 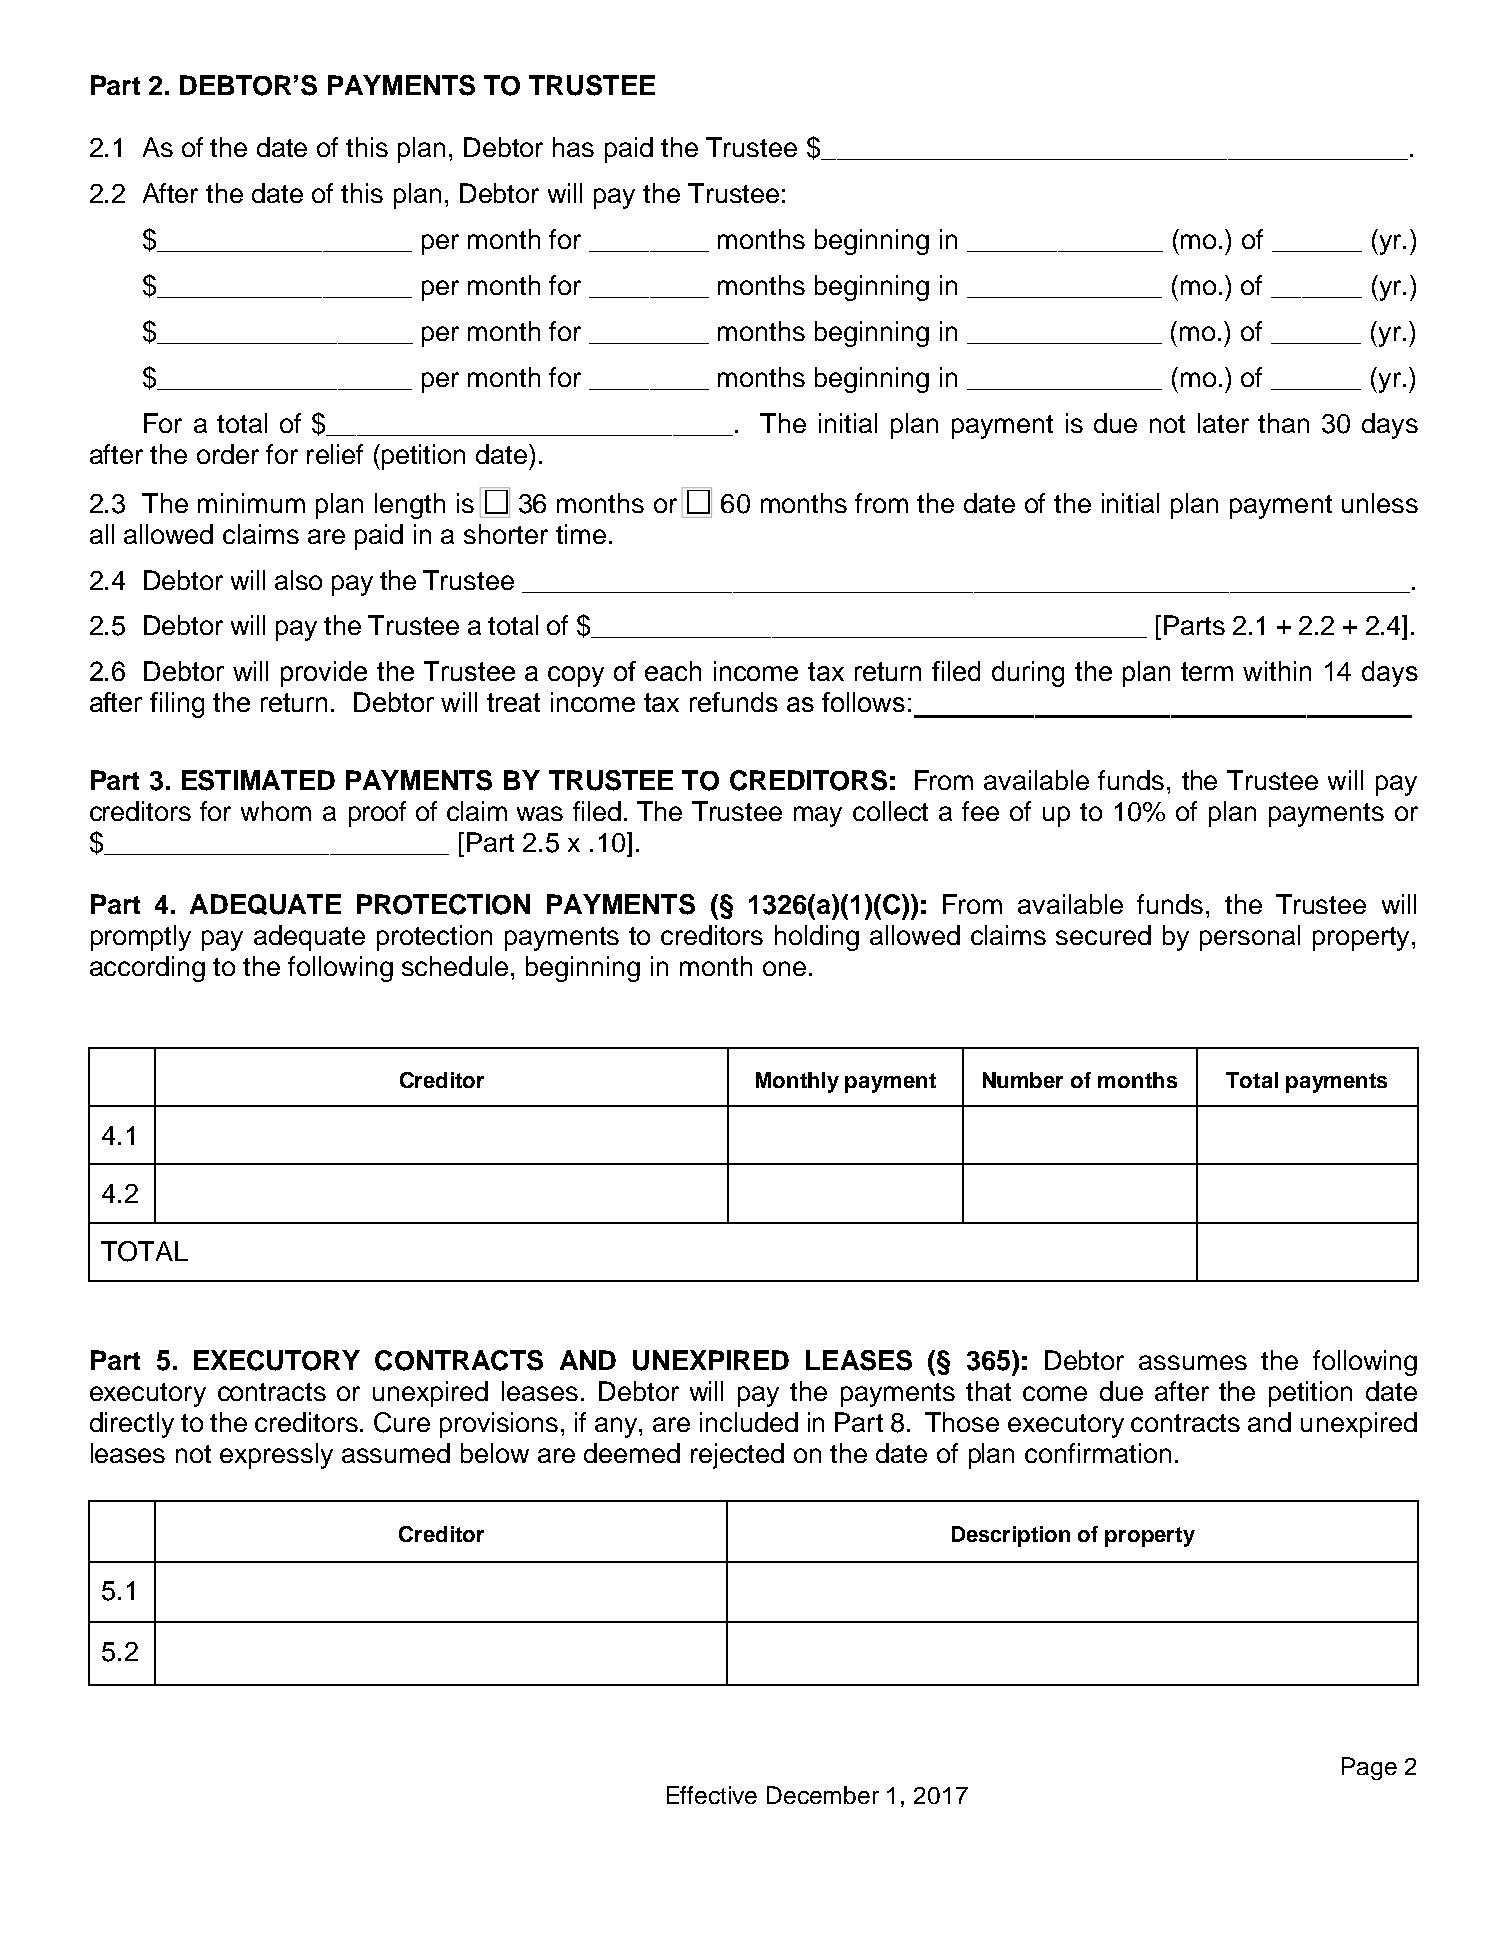 What do you see at coordinates (573, 147) in the document?
I see `has` at bounding box center [573, 147].
